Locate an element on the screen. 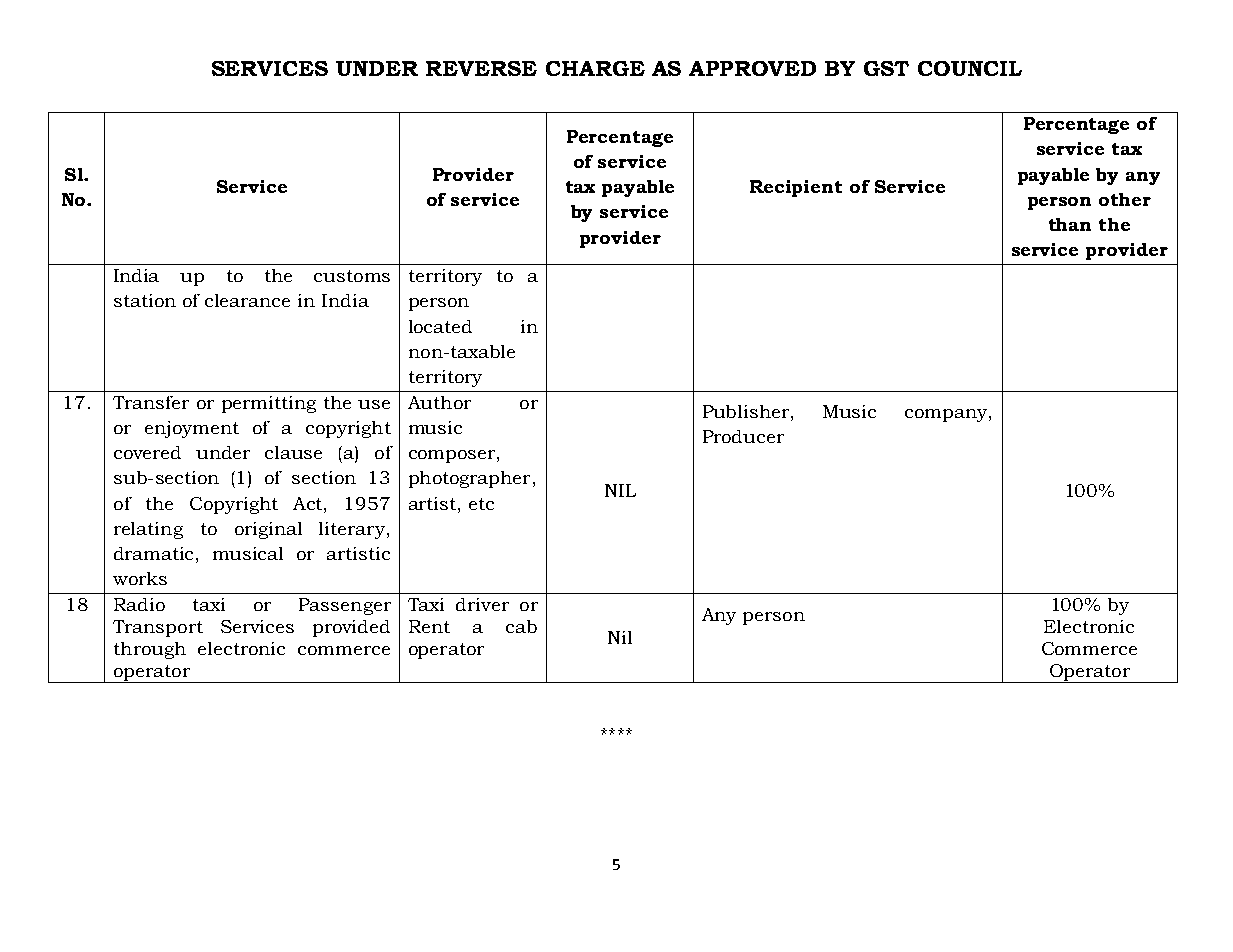  REVERSE is located at coordinates (481, 68).
